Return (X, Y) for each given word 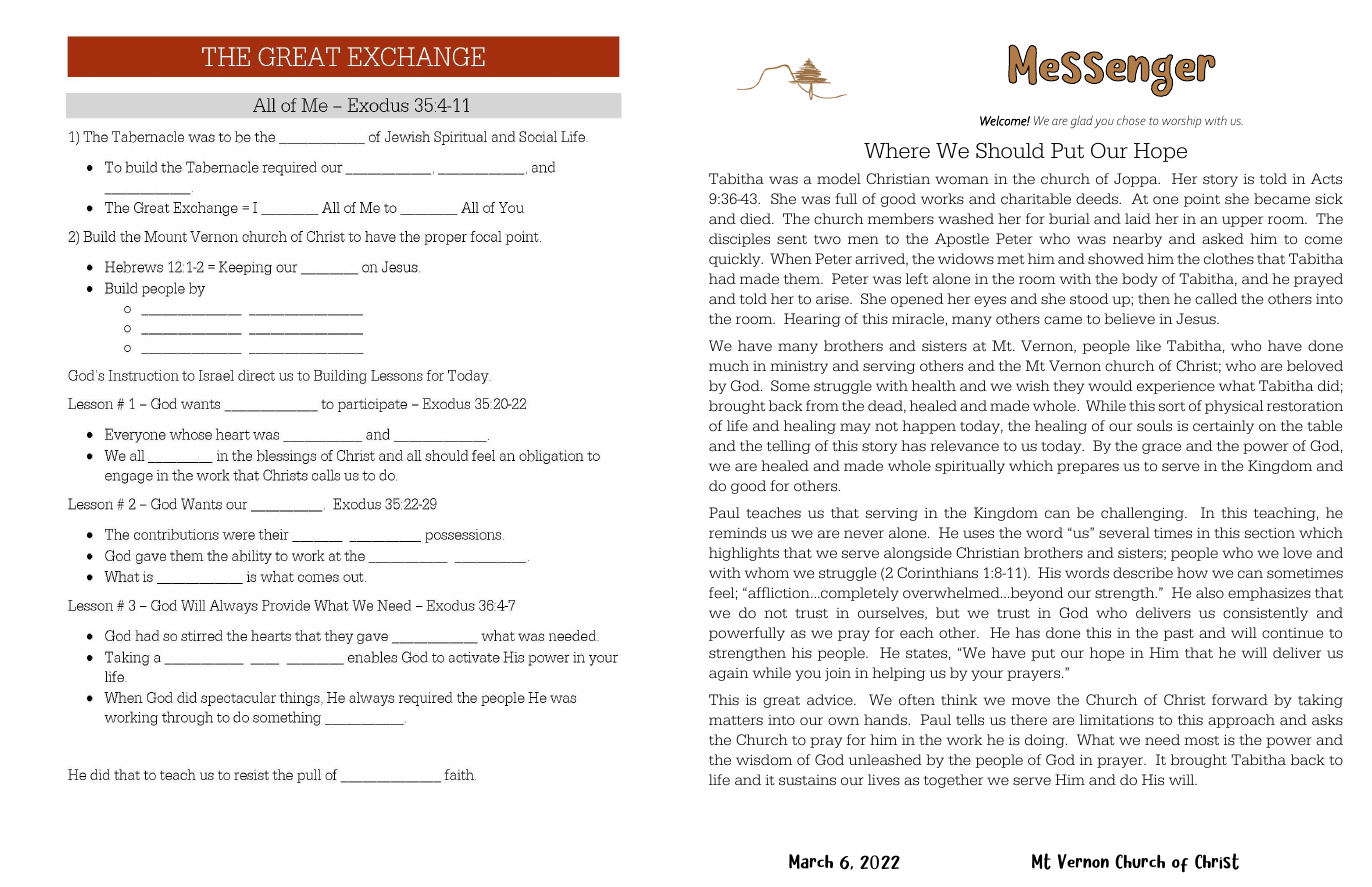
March (811, 861)
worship (1181, 122)
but (948, 612)
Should (1010, 151)
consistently (1265, 614)
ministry (799, 367)
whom (767, 573)
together (953, 781)
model (839, 179)
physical (1234, 407)
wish (1033, 385)
